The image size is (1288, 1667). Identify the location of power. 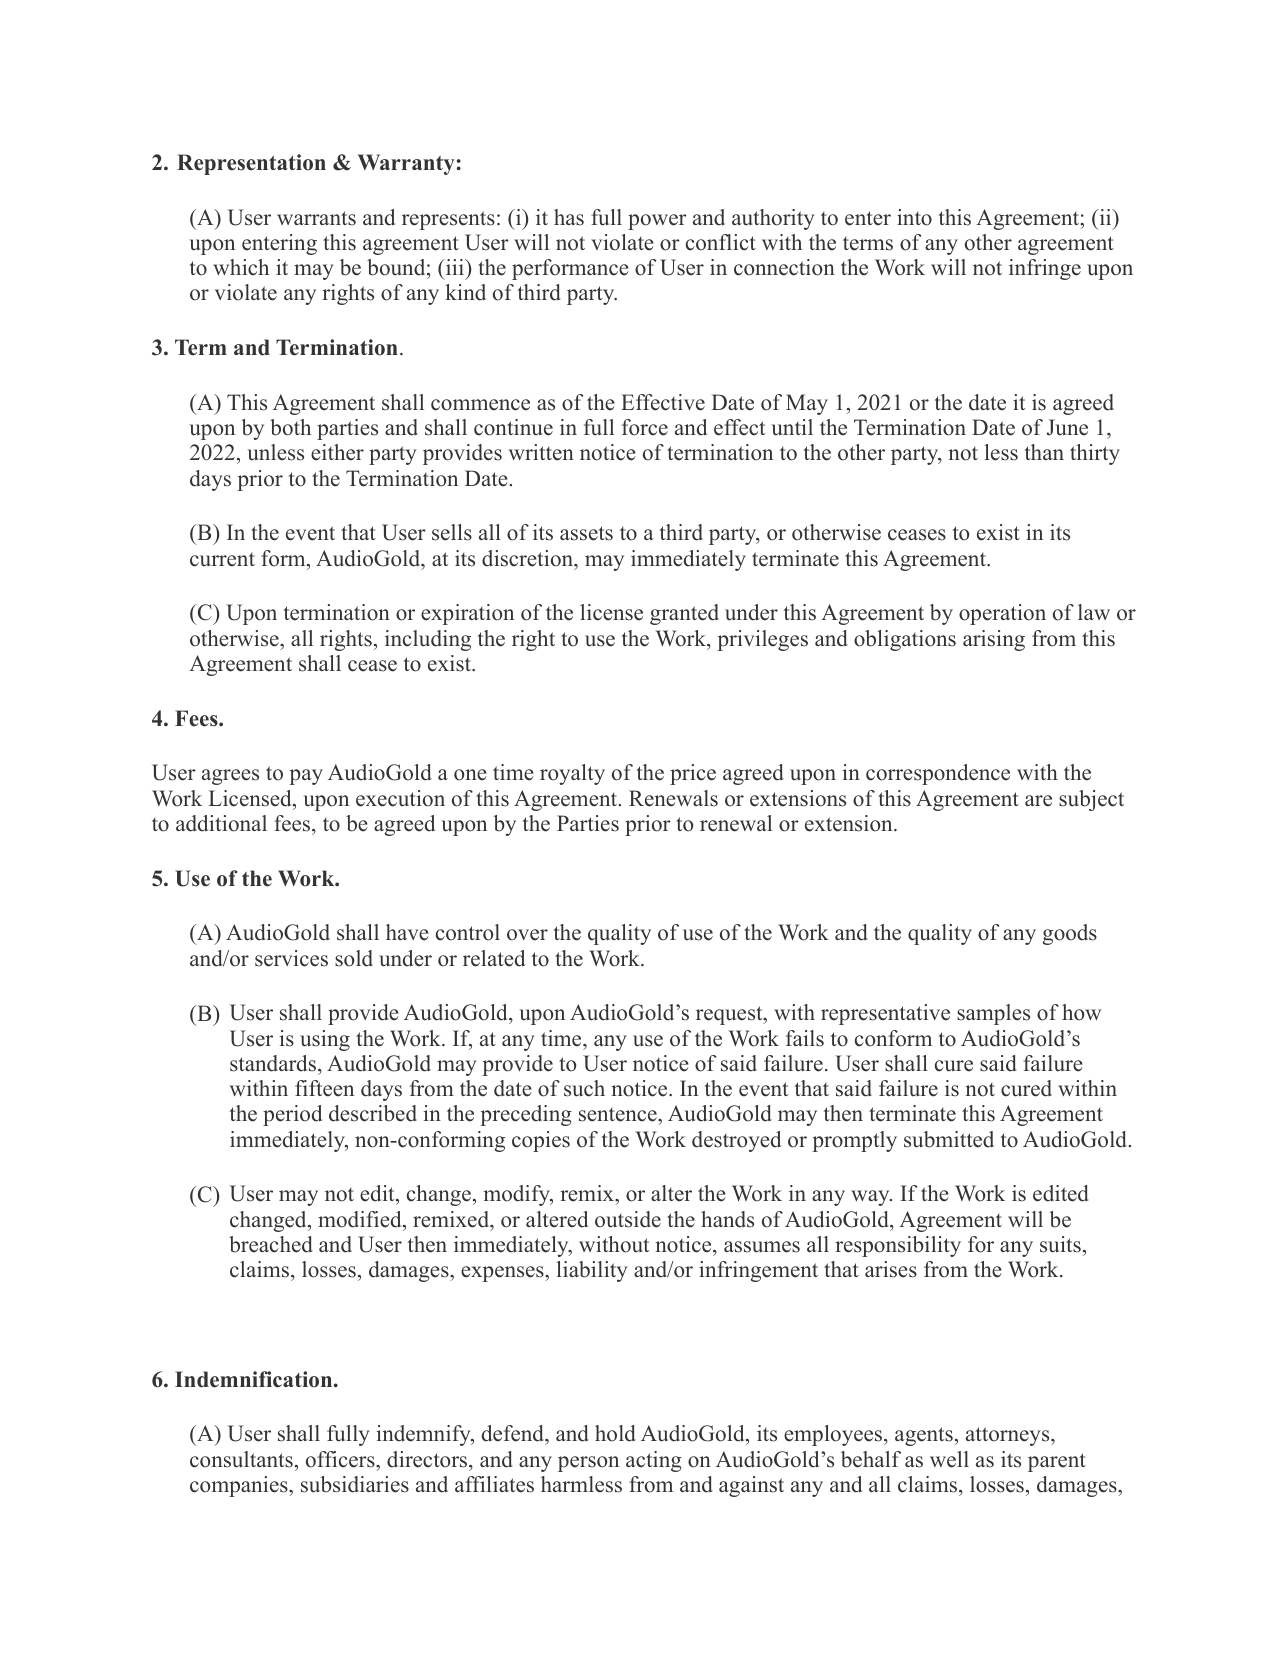
(657, 222).
